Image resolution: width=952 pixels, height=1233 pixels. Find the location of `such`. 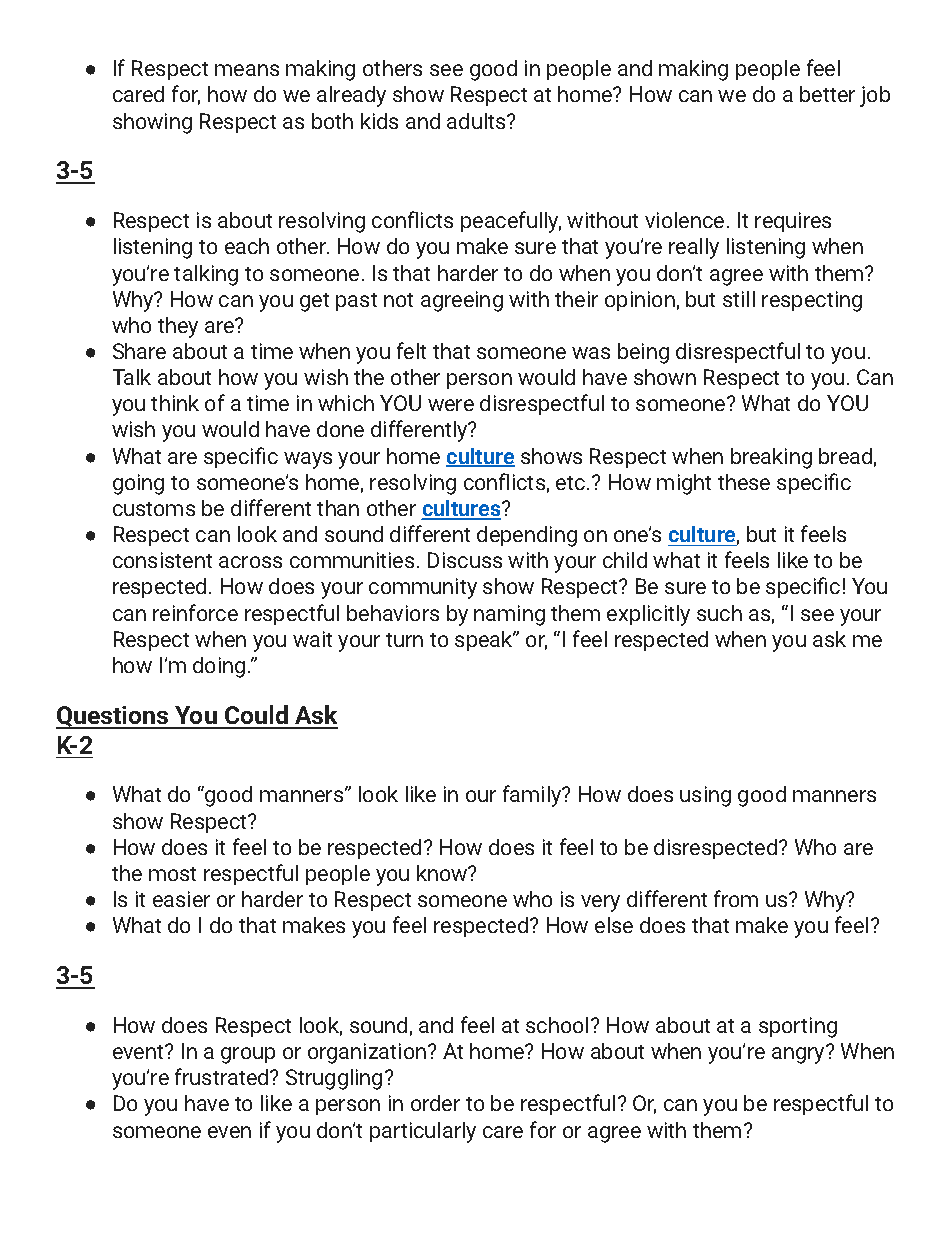

such is located at coordinates (719, 613).
